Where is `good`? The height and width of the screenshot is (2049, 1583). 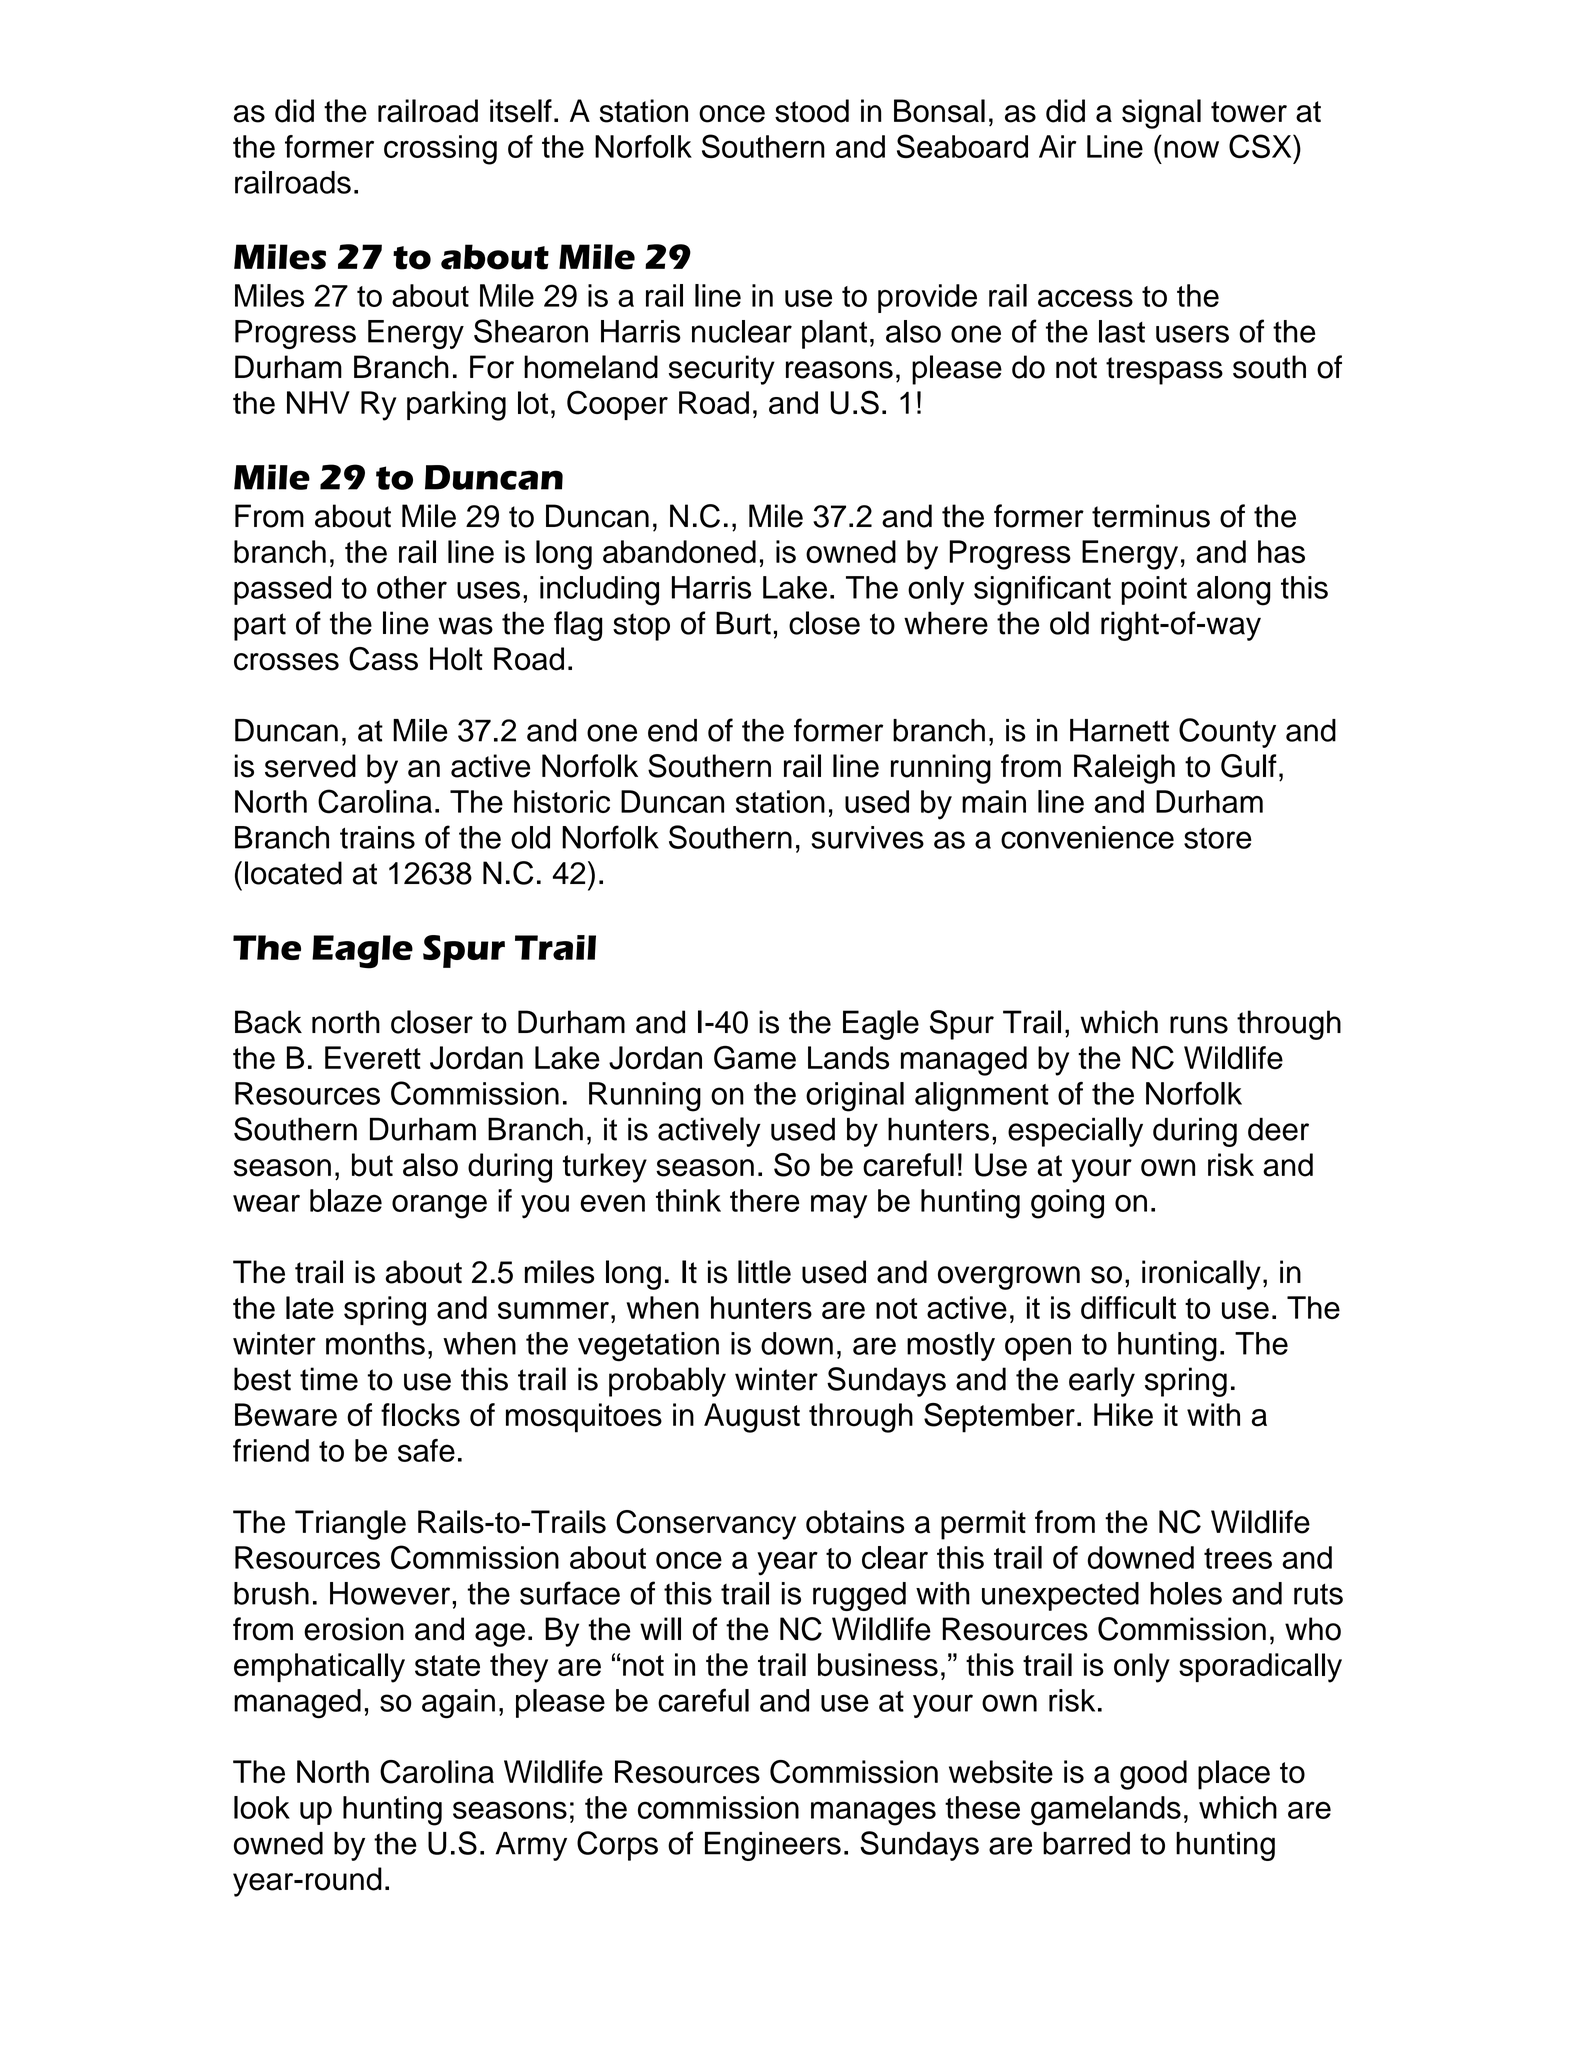 good is located at coordinates (1153, 1775).
